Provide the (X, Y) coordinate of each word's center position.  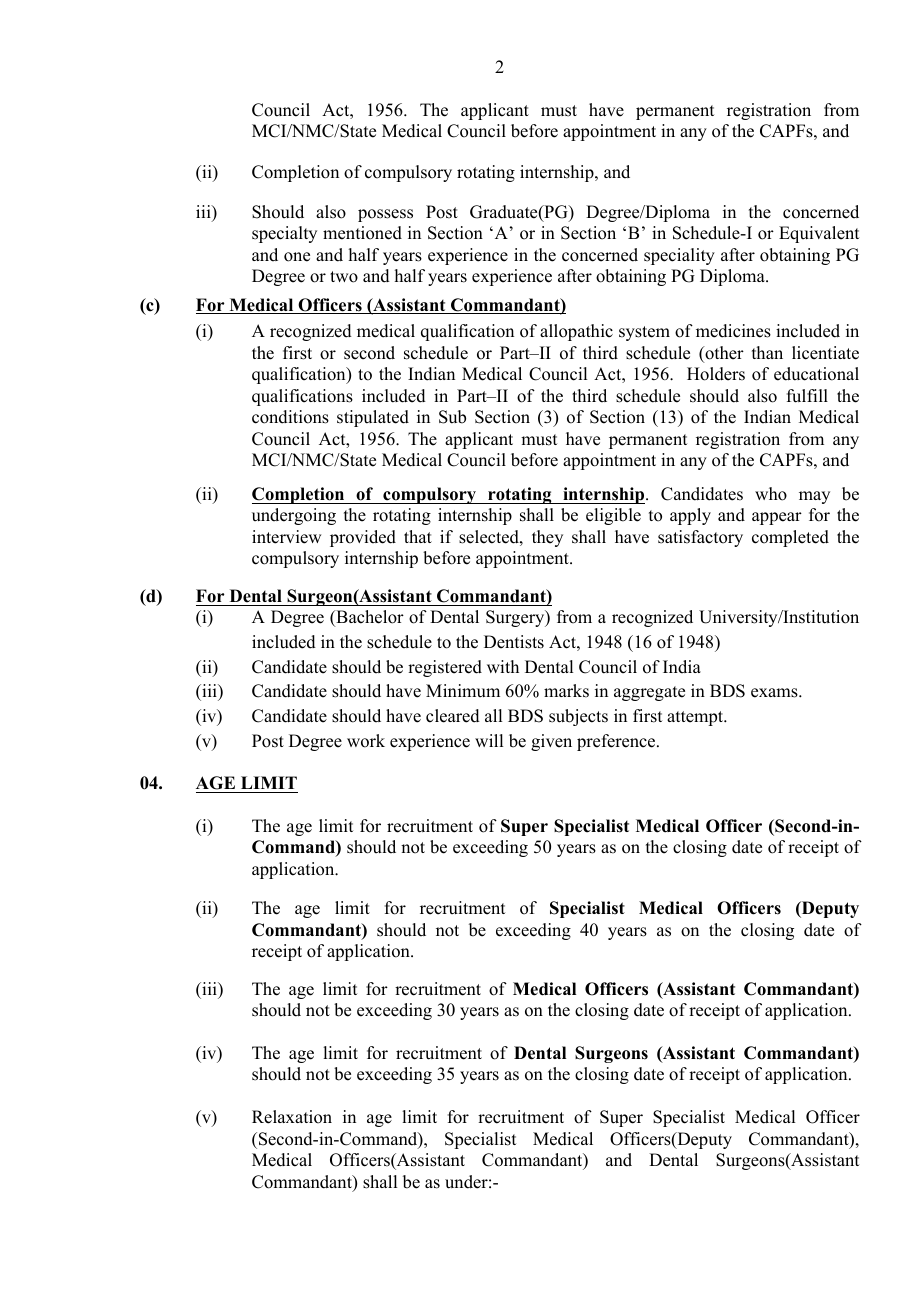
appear (777, 518)
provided (363, 538)
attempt (696, 718)
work (366, 741)
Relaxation (292, 1117)
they (547, 538)
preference (616, 742)
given (551, 742)
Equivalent (819, 234)
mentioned (362, 233)
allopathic (576, 332)
